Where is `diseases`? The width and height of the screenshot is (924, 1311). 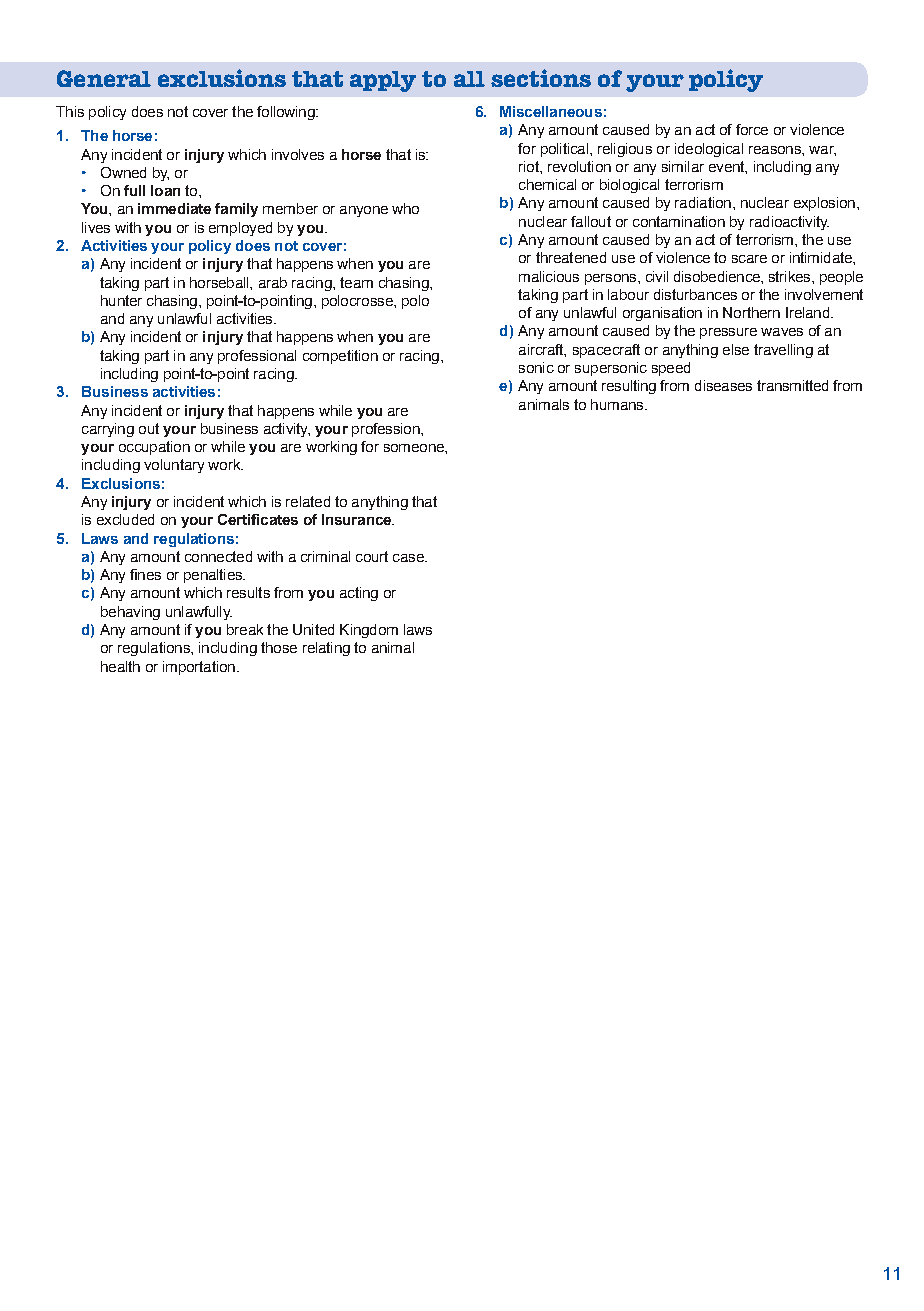 diseases is located at coordinates (723, 385).
